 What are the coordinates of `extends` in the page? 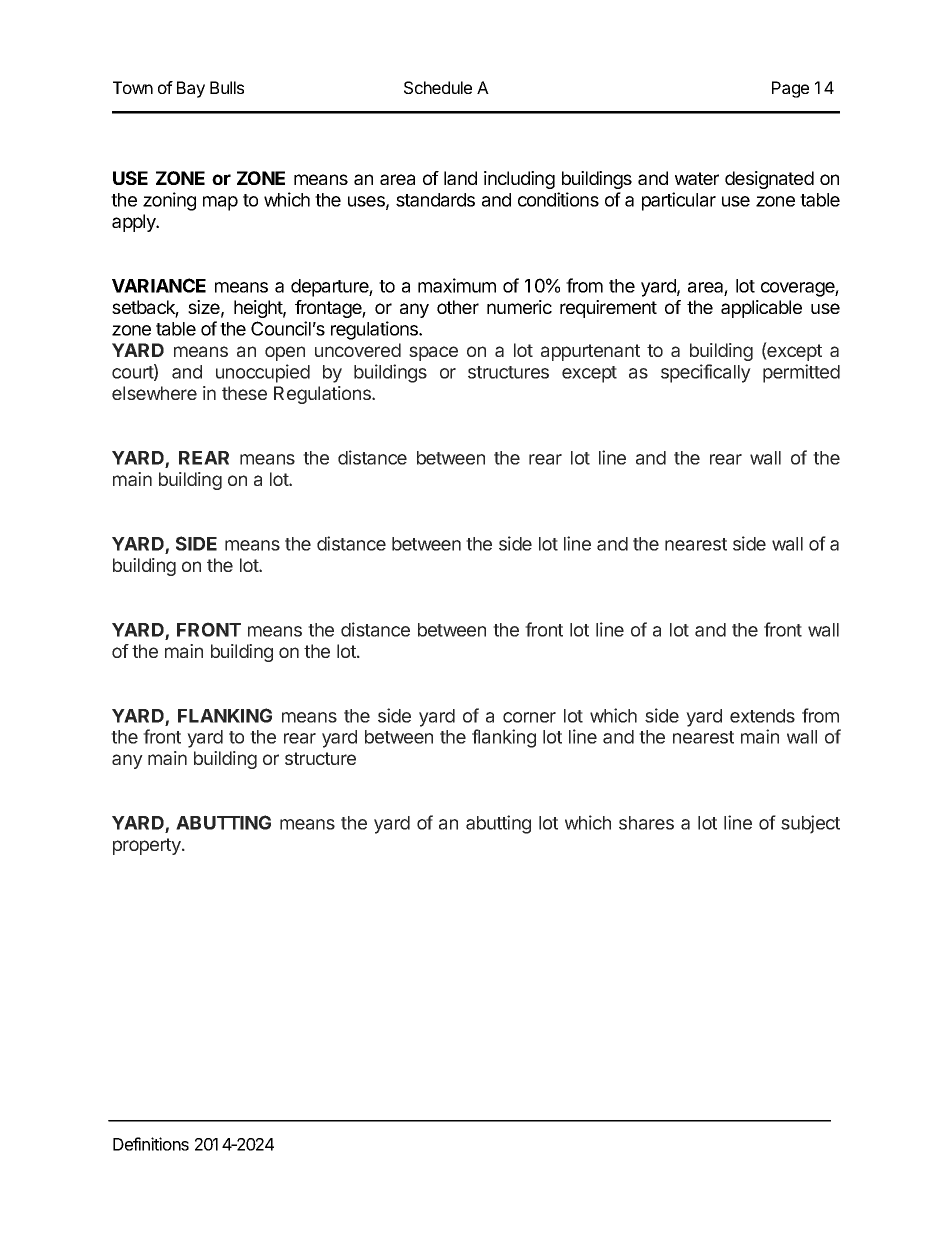 It's located at (762, 716).
